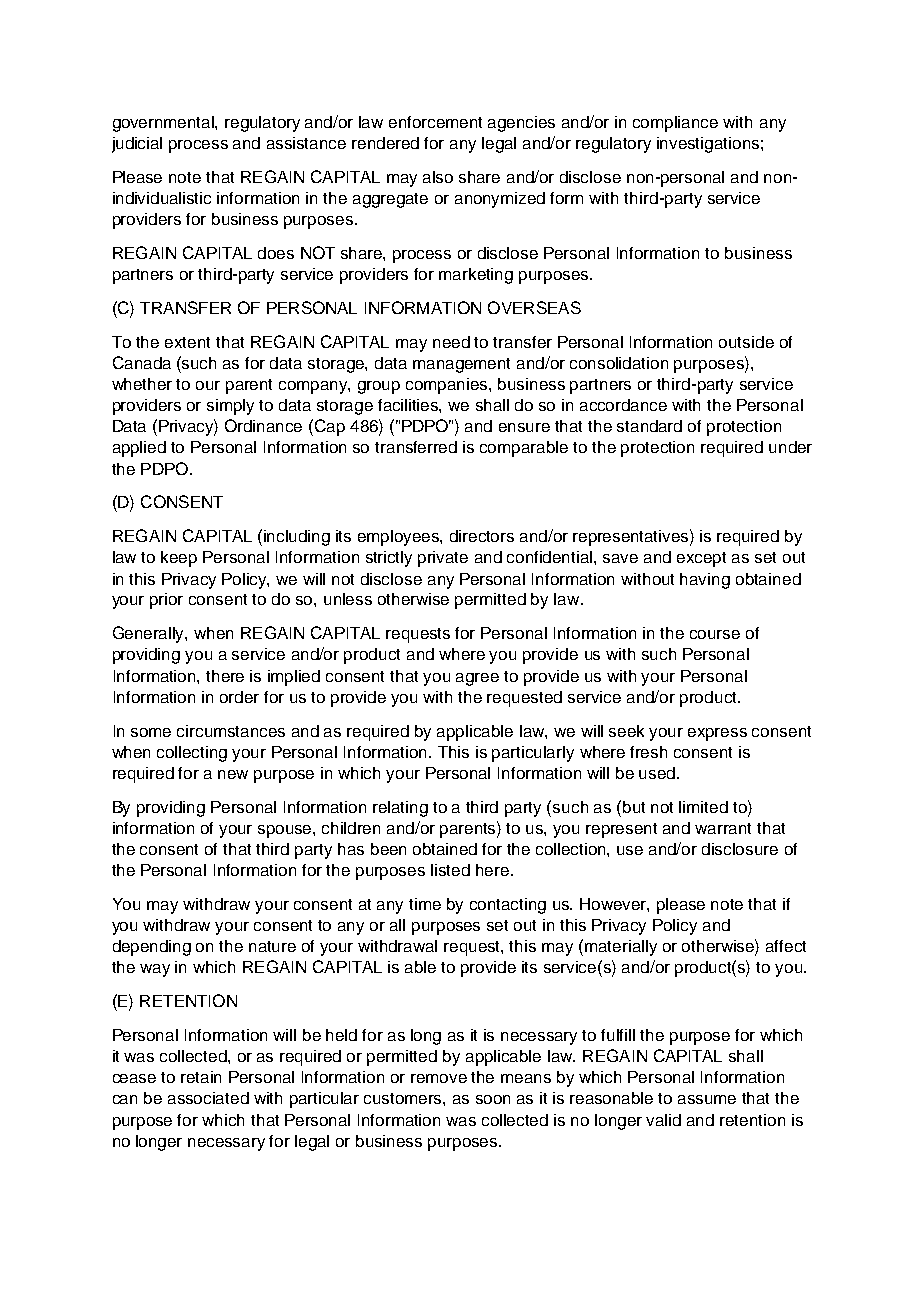 The width and height of the image is (924, 1308). Describe the element at coordinates (675, 124) in the image. I see `compliance` at that location.
